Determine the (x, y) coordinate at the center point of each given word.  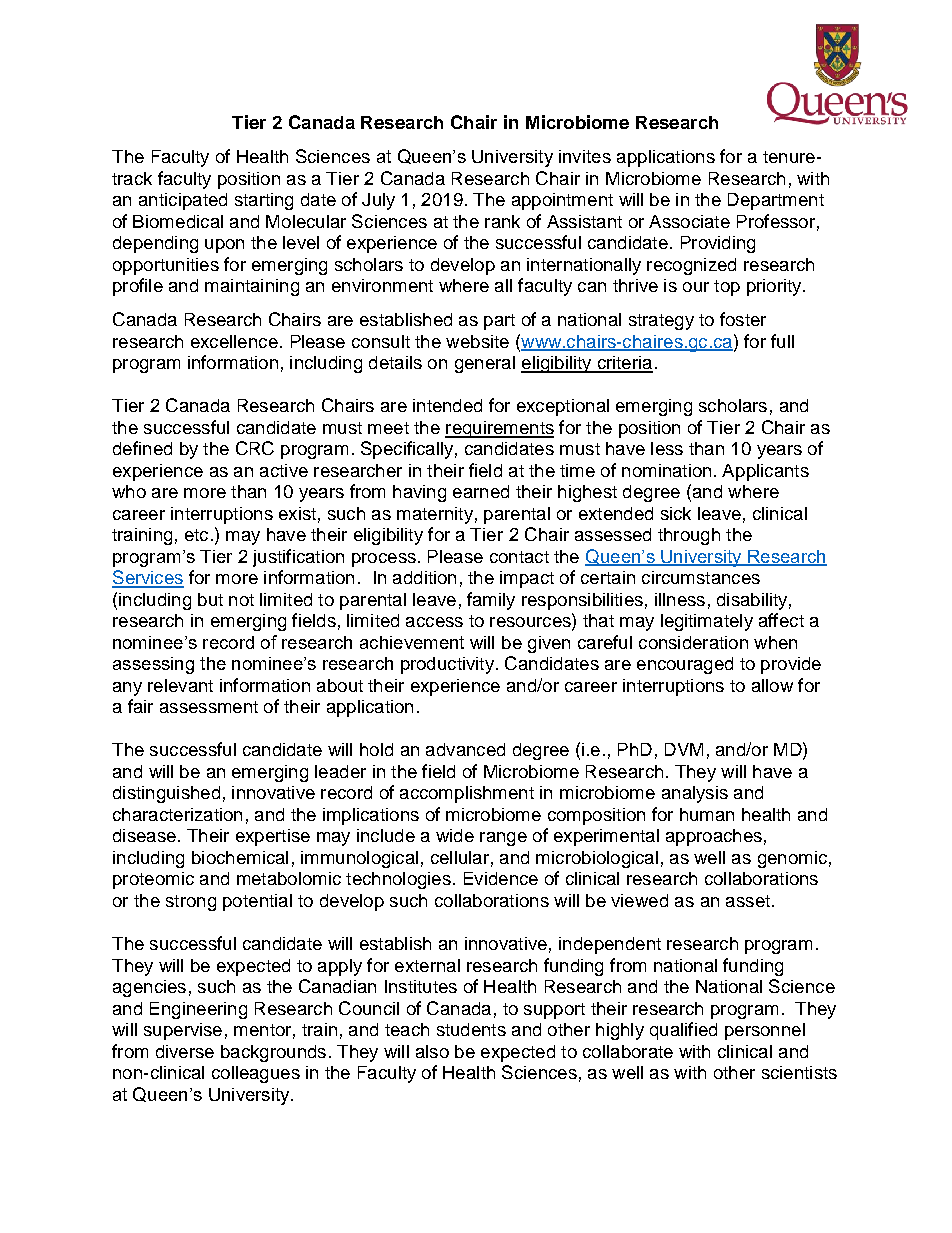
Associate (689, 221)
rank (502, 221)
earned (481, 491)
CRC (255, 448)
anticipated (183, 201)
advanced (465, 749)
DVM (684, 749)
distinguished (166, 794)
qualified (683, 1031)
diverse (185, 1051)
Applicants (765, 472)
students (471, 1029)
